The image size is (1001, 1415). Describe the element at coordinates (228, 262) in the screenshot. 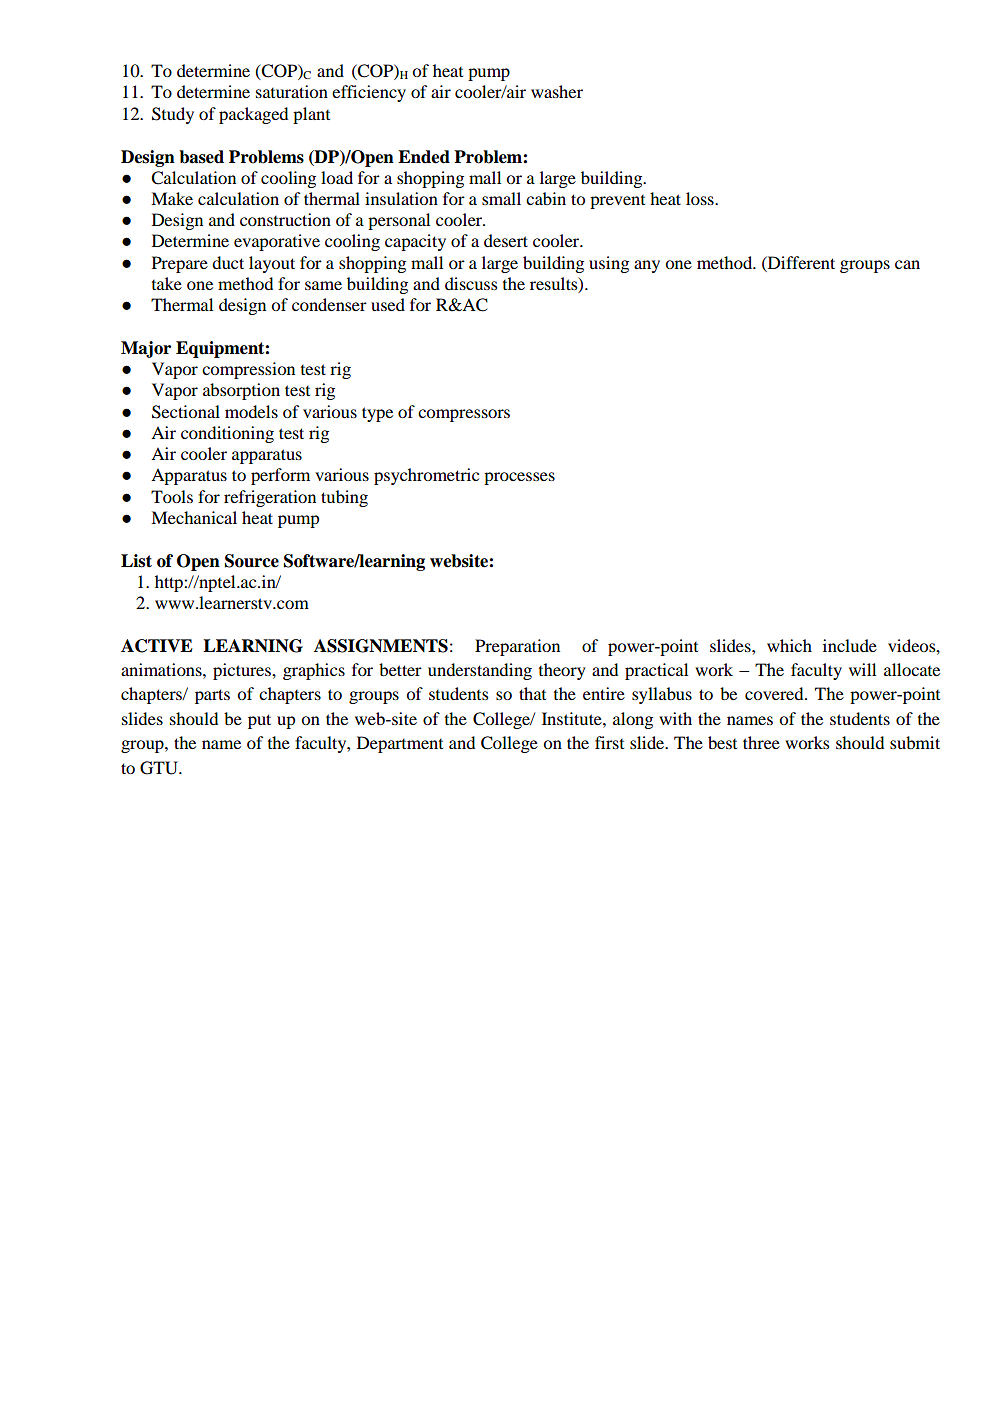

I see `duct` at that location.
